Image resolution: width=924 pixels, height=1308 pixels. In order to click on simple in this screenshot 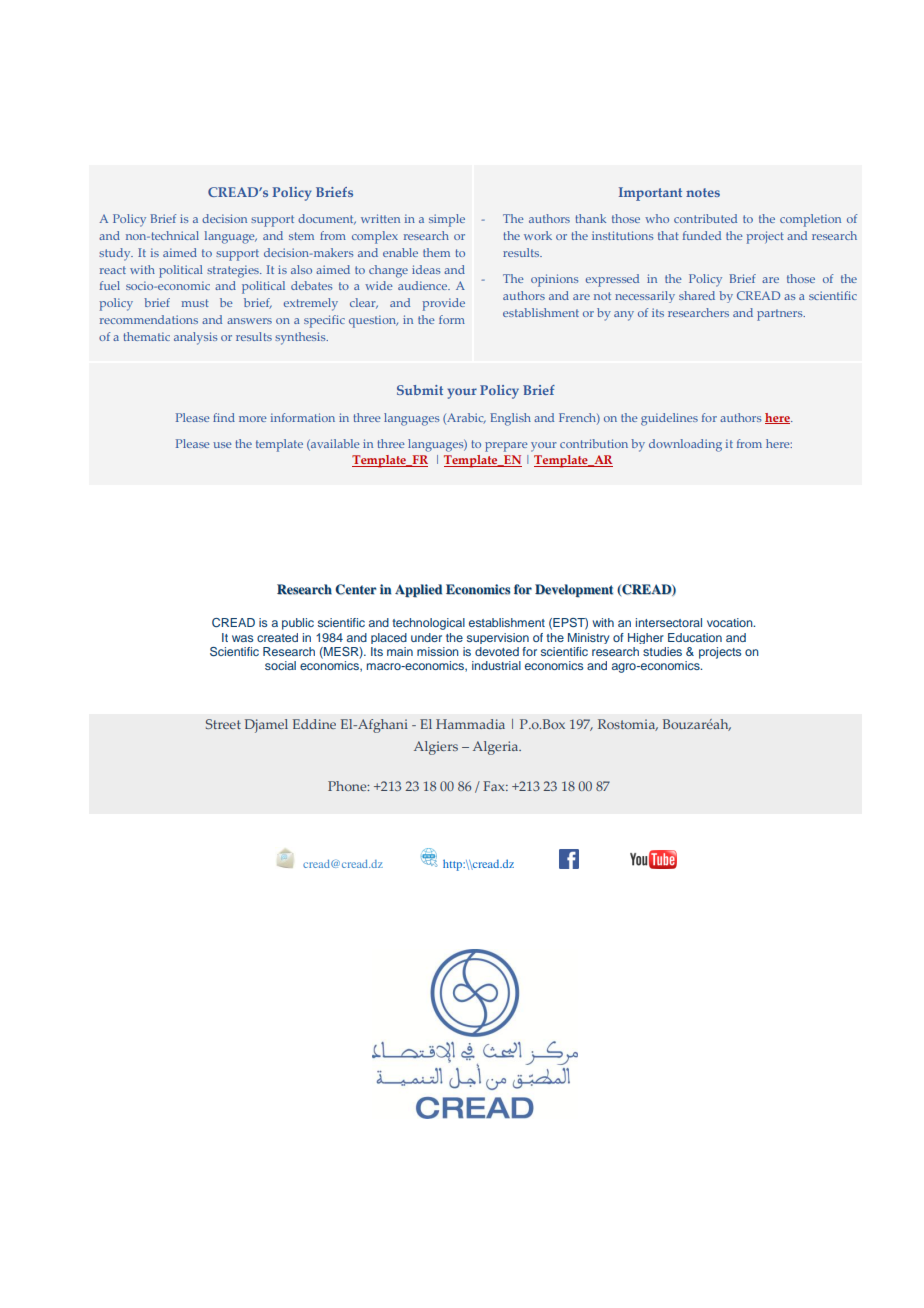, I will do `click(447, 220)`.
